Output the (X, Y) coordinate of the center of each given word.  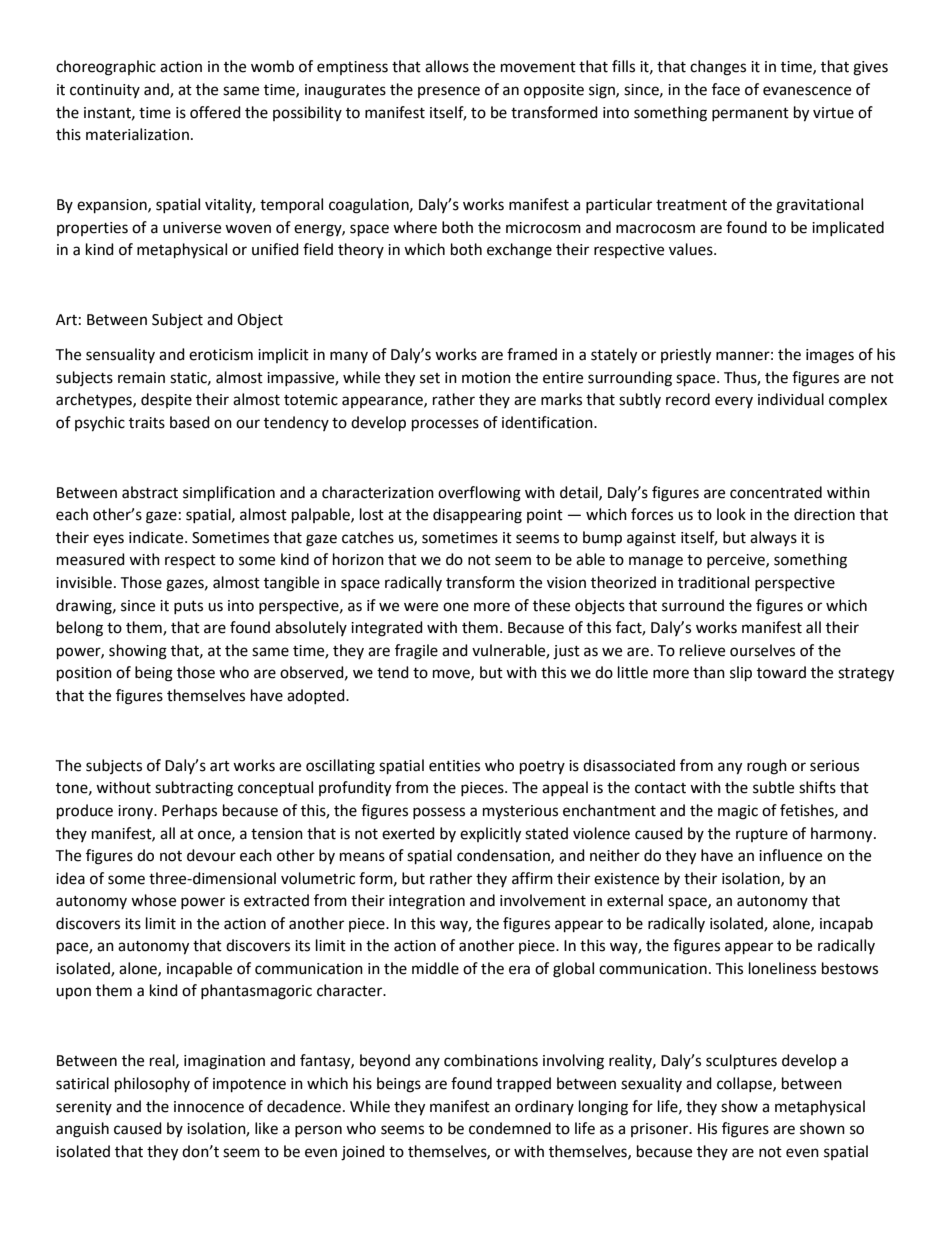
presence (449, 92)
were (421, 607)
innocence (209, 1107)
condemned (510, 1128)
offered (215, 112)
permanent (750, 114)
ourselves (762, 650)
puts (188, 607)
